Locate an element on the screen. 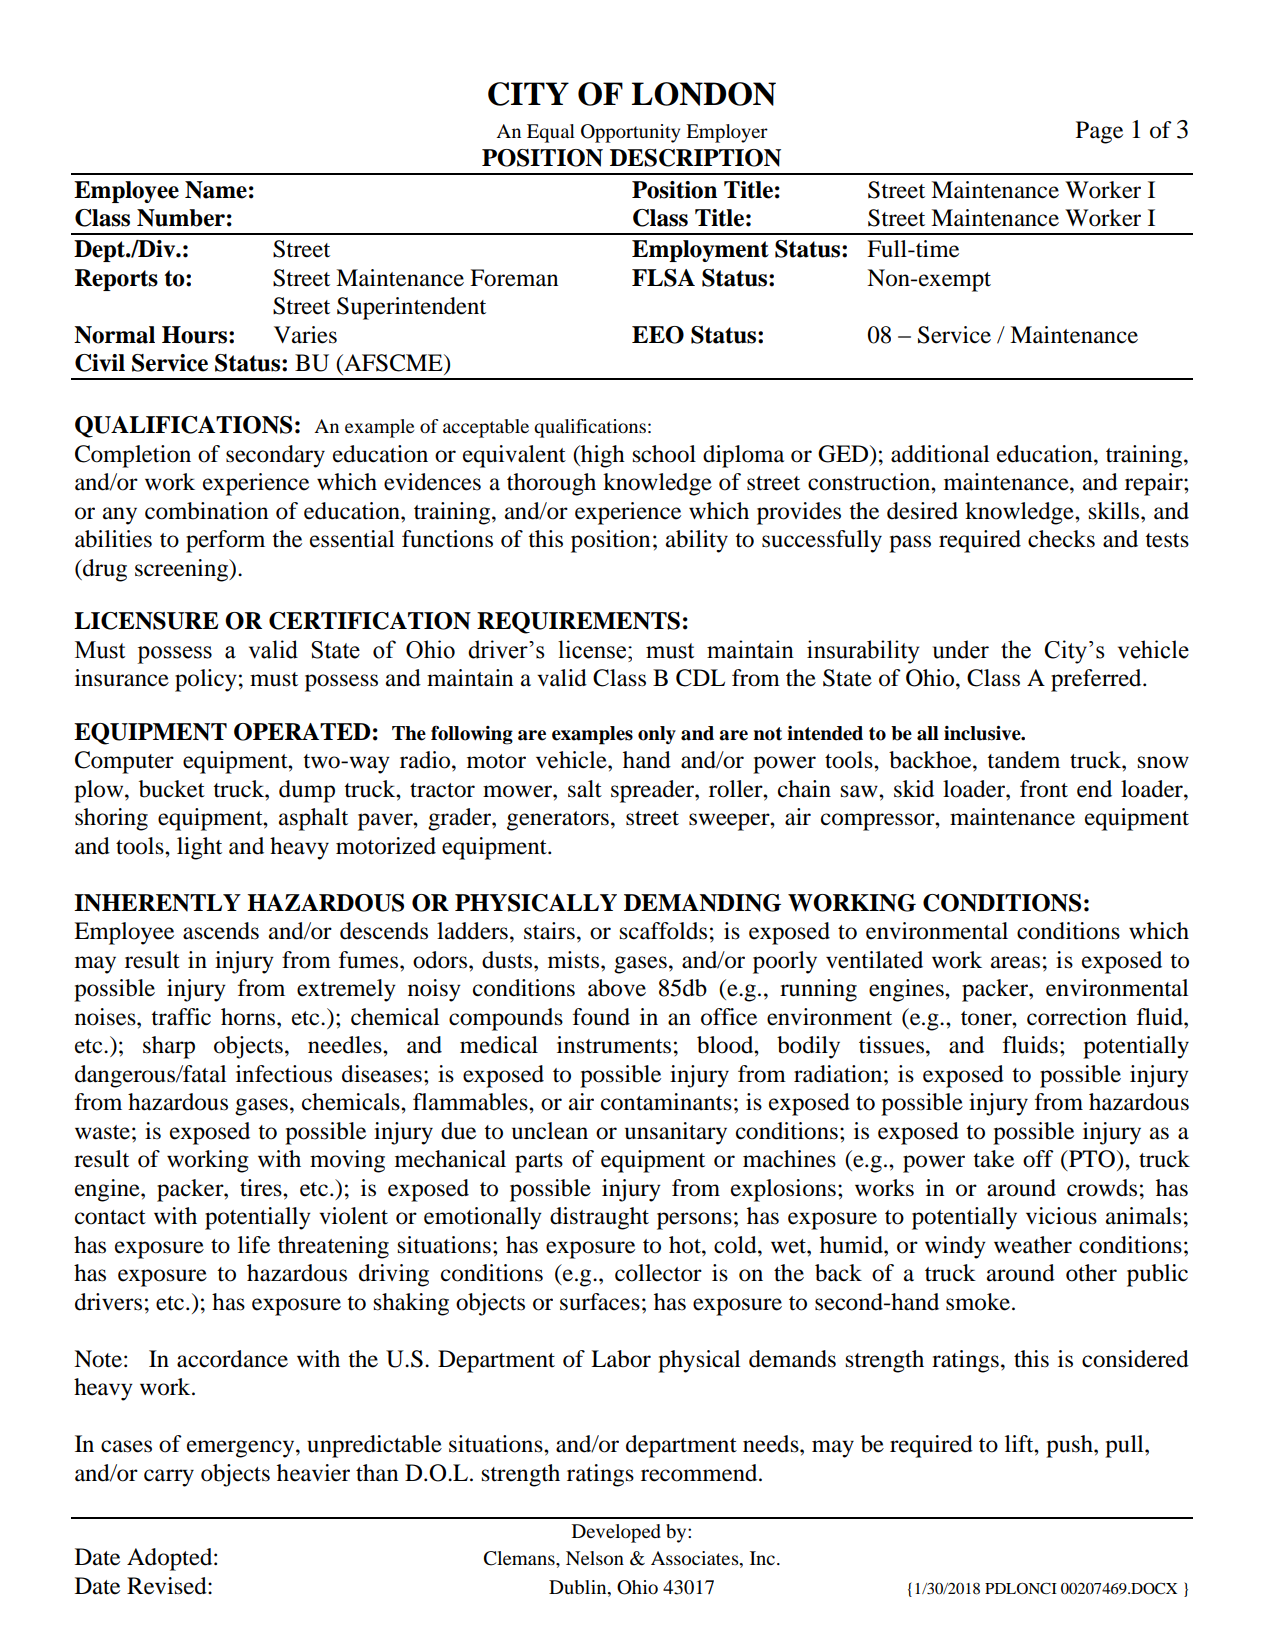  front is located at coordinates (1044, 789).
